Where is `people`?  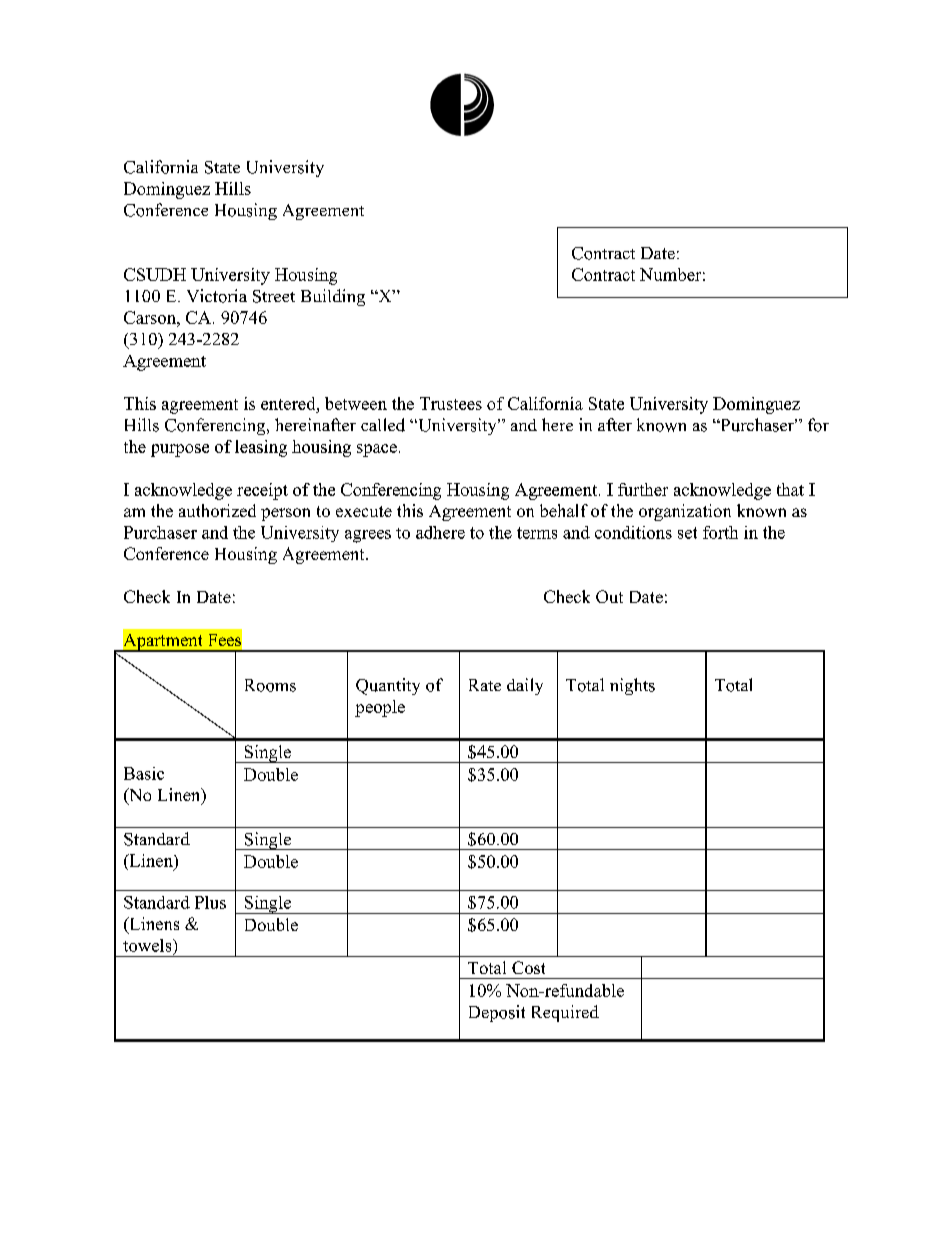 people is located at coordinates (380, 708).
